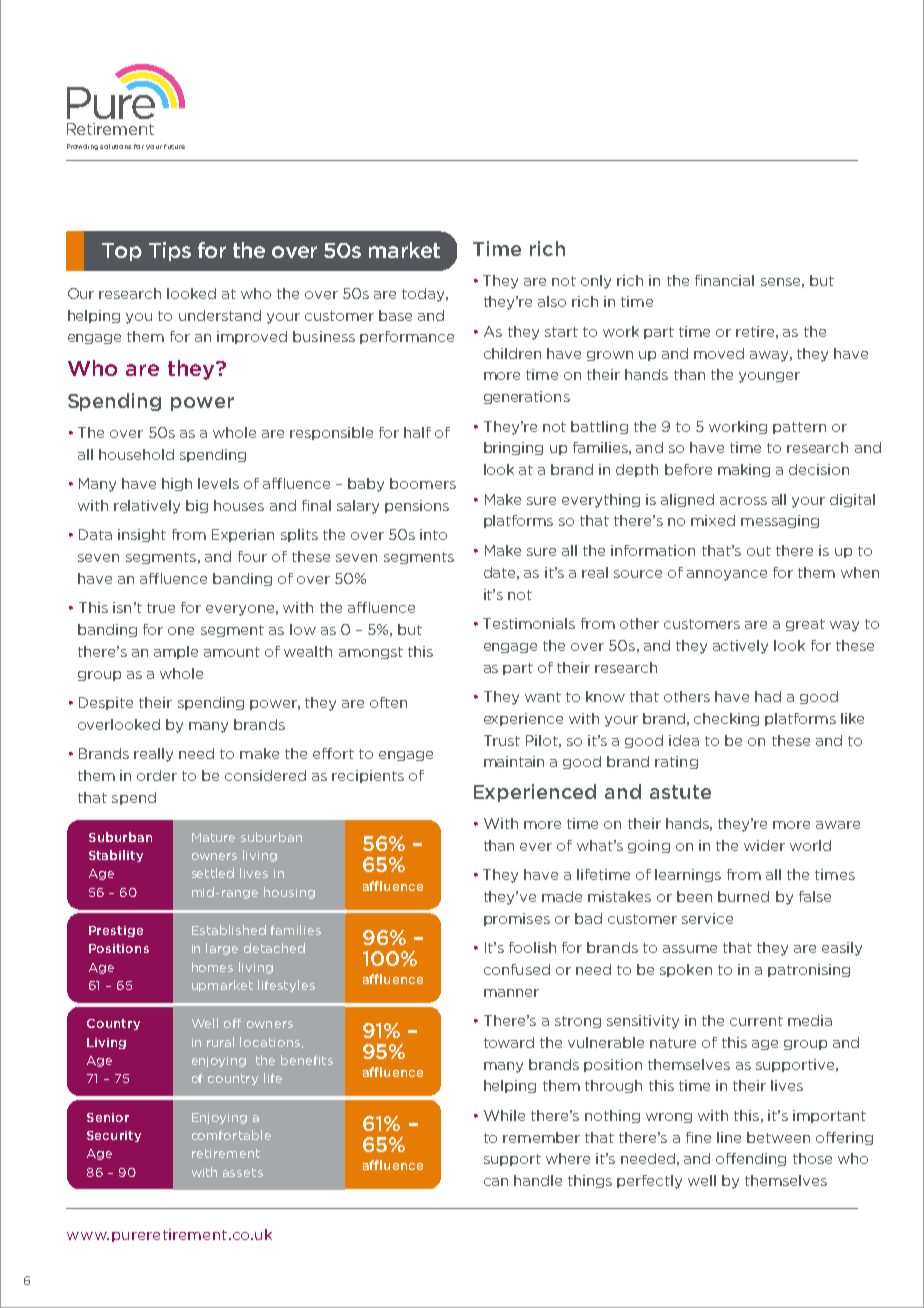 The width and height of the screenshot is (924, 1308). What do you see at coordinates (197, 506) in the screenshot?
I see `big` at bounding box center [197, 506].
